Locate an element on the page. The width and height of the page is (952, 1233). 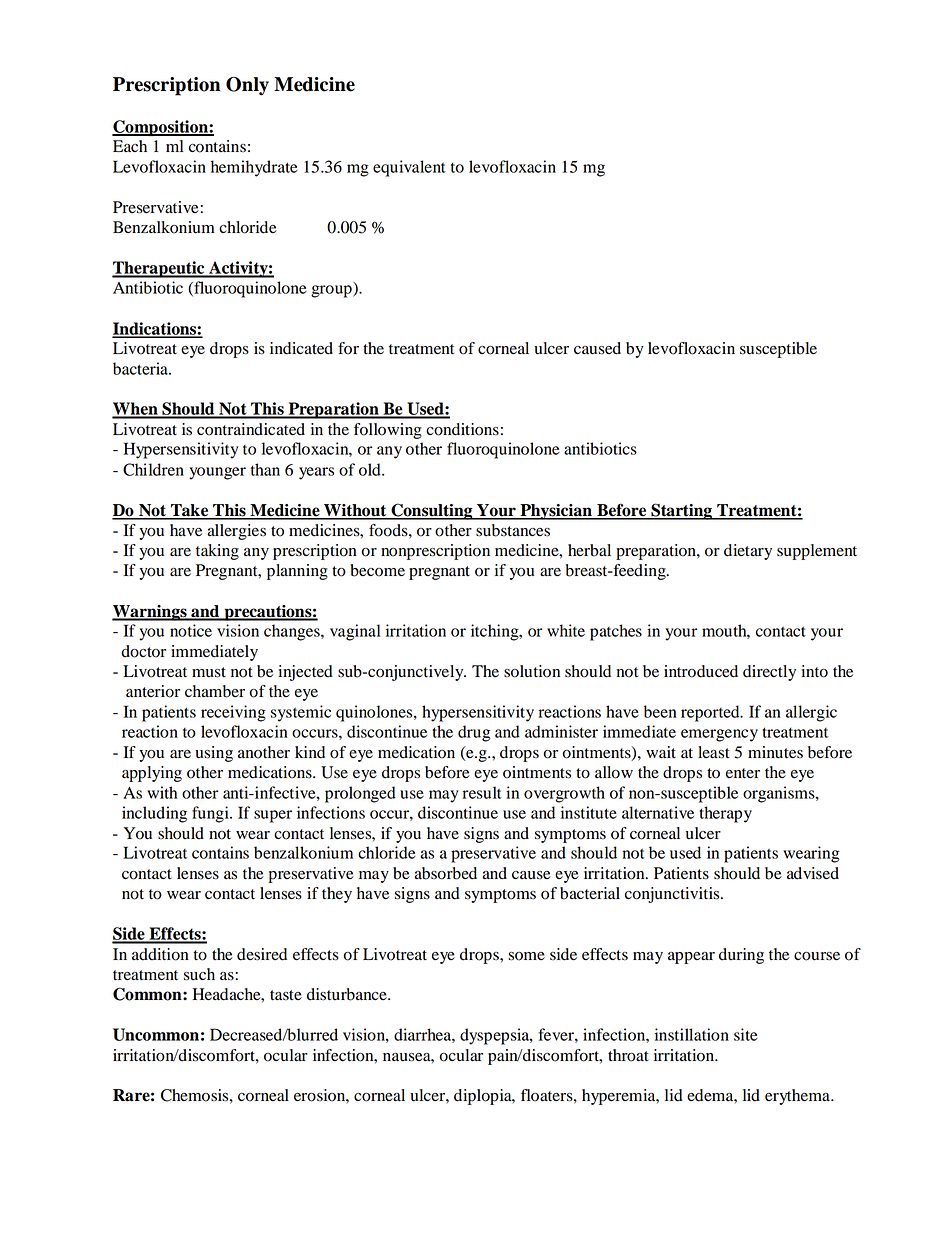
younger is located at coordinates (217, 473).
